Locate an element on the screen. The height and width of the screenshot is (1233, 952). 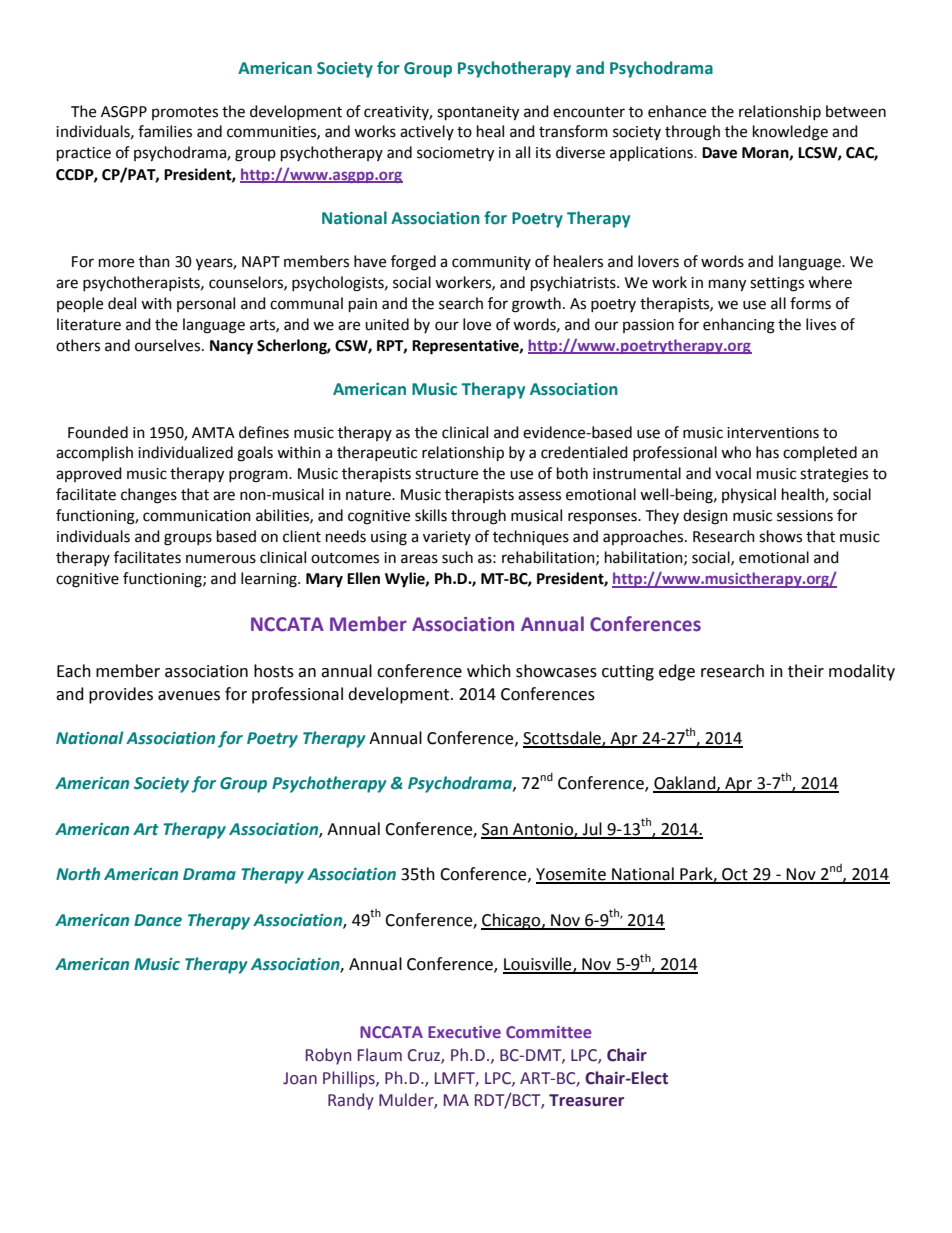
avenues is located at coordinates (189, 696).
